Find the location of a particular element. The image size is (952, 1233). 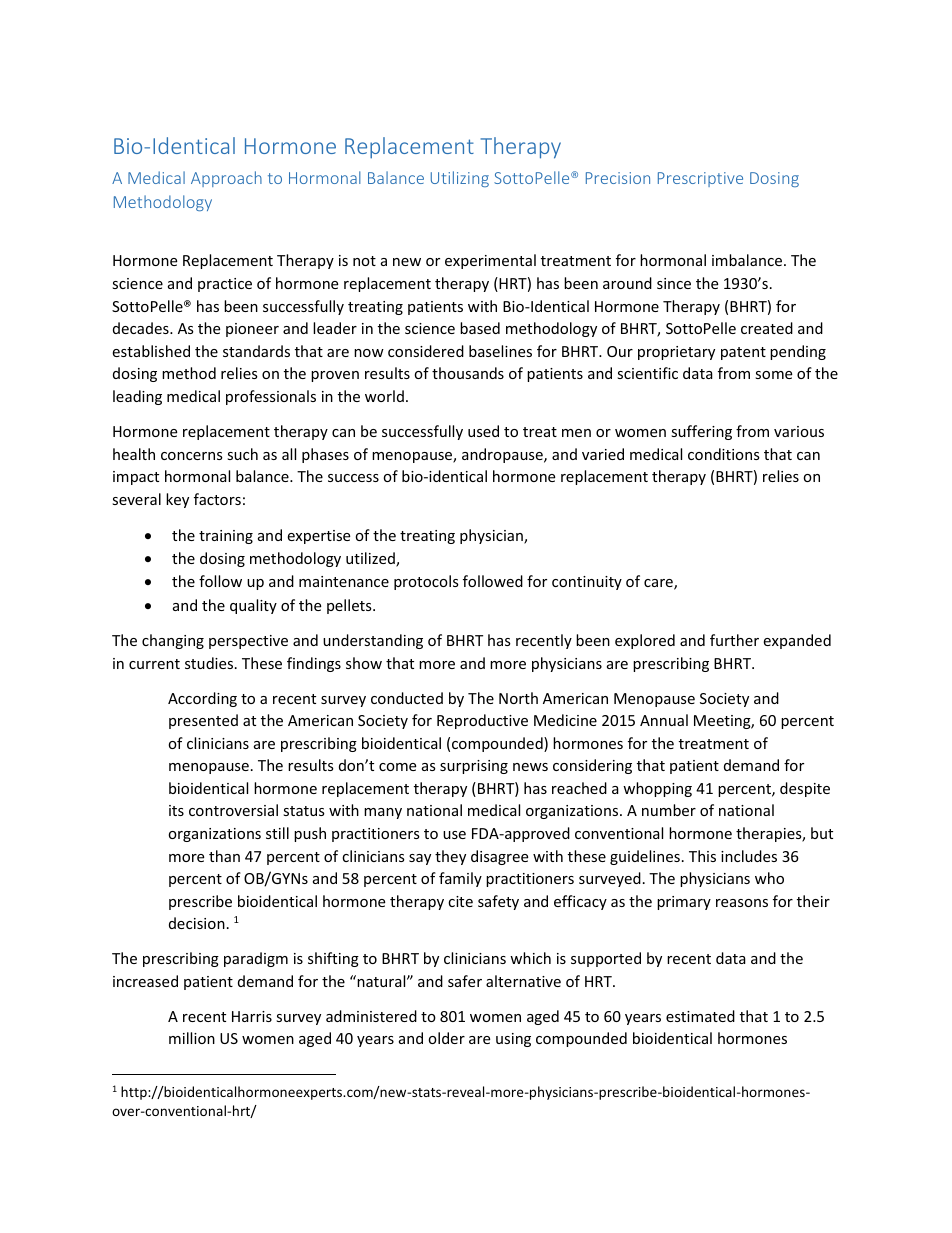

than is located at coordinates (224, 856).
